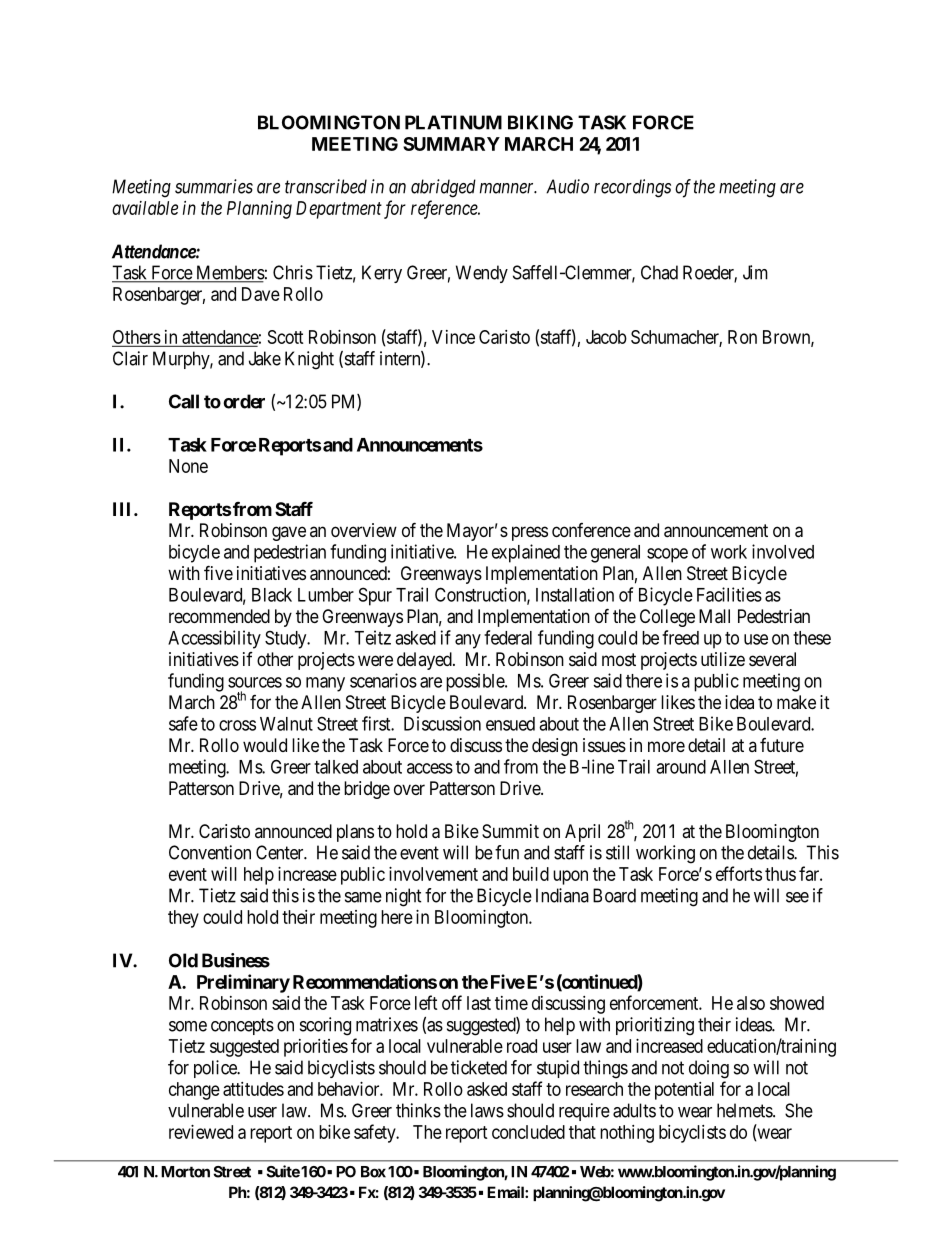 This document has height=1233, width=952. I want to click on potential, so click(684, 1091).
